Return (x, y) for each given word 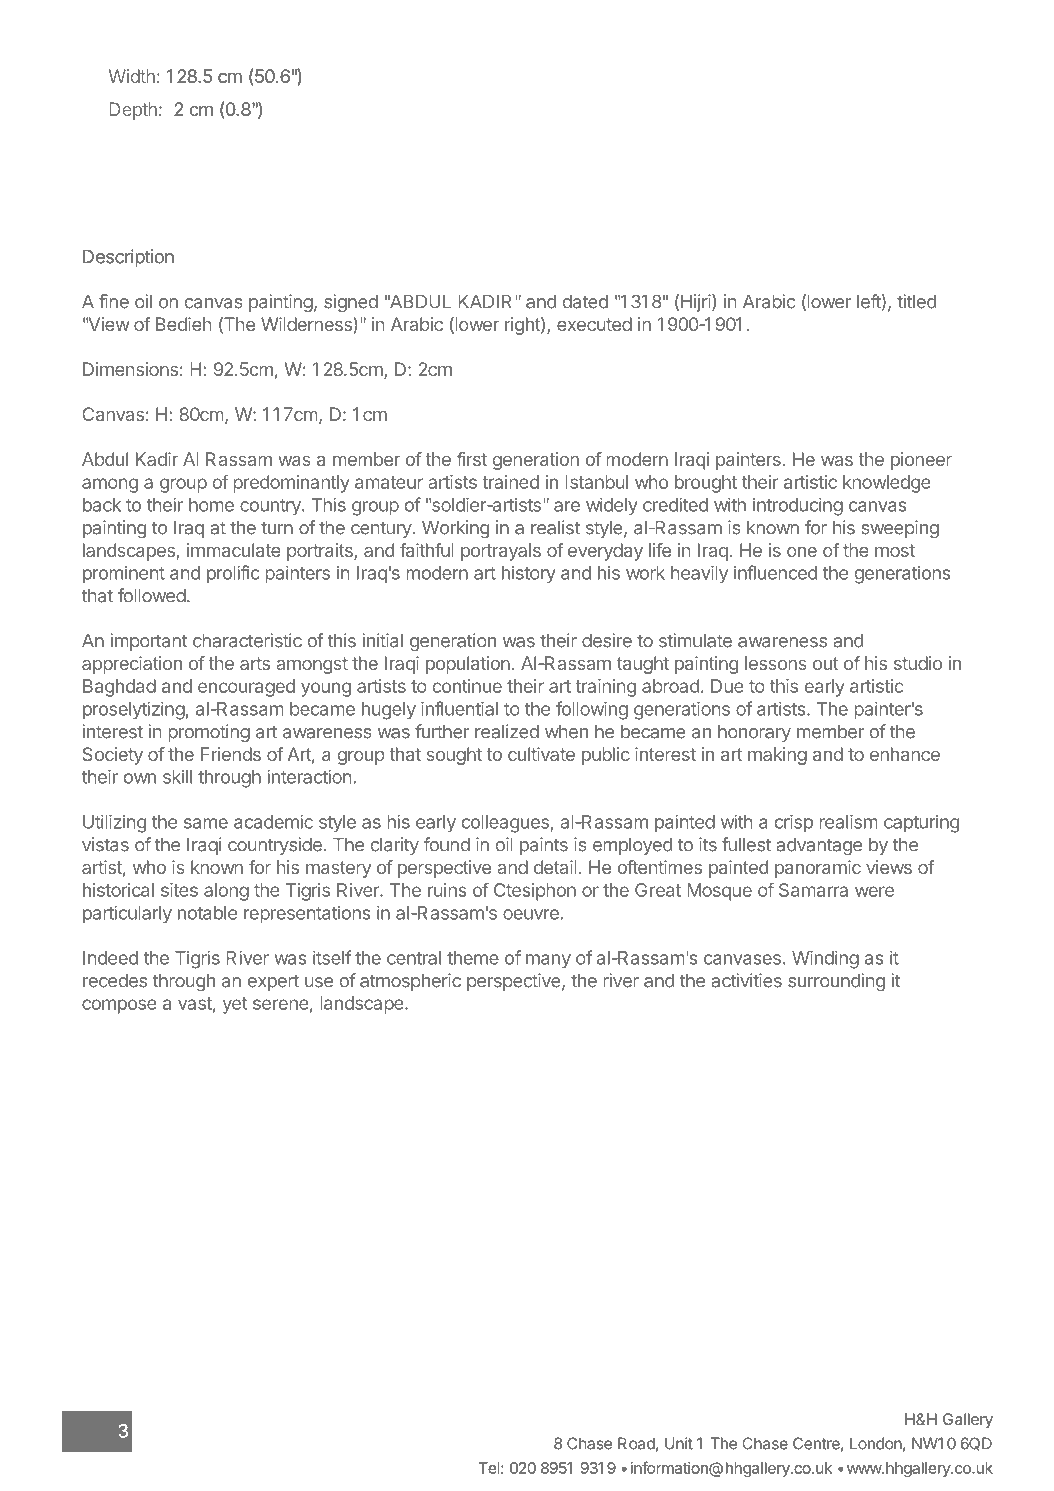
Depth (133, 111)
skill (177, 777)
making (777, 756)
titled (916, 301)
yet (235, 1005)
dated (585, 302)
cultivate (541, 754)
